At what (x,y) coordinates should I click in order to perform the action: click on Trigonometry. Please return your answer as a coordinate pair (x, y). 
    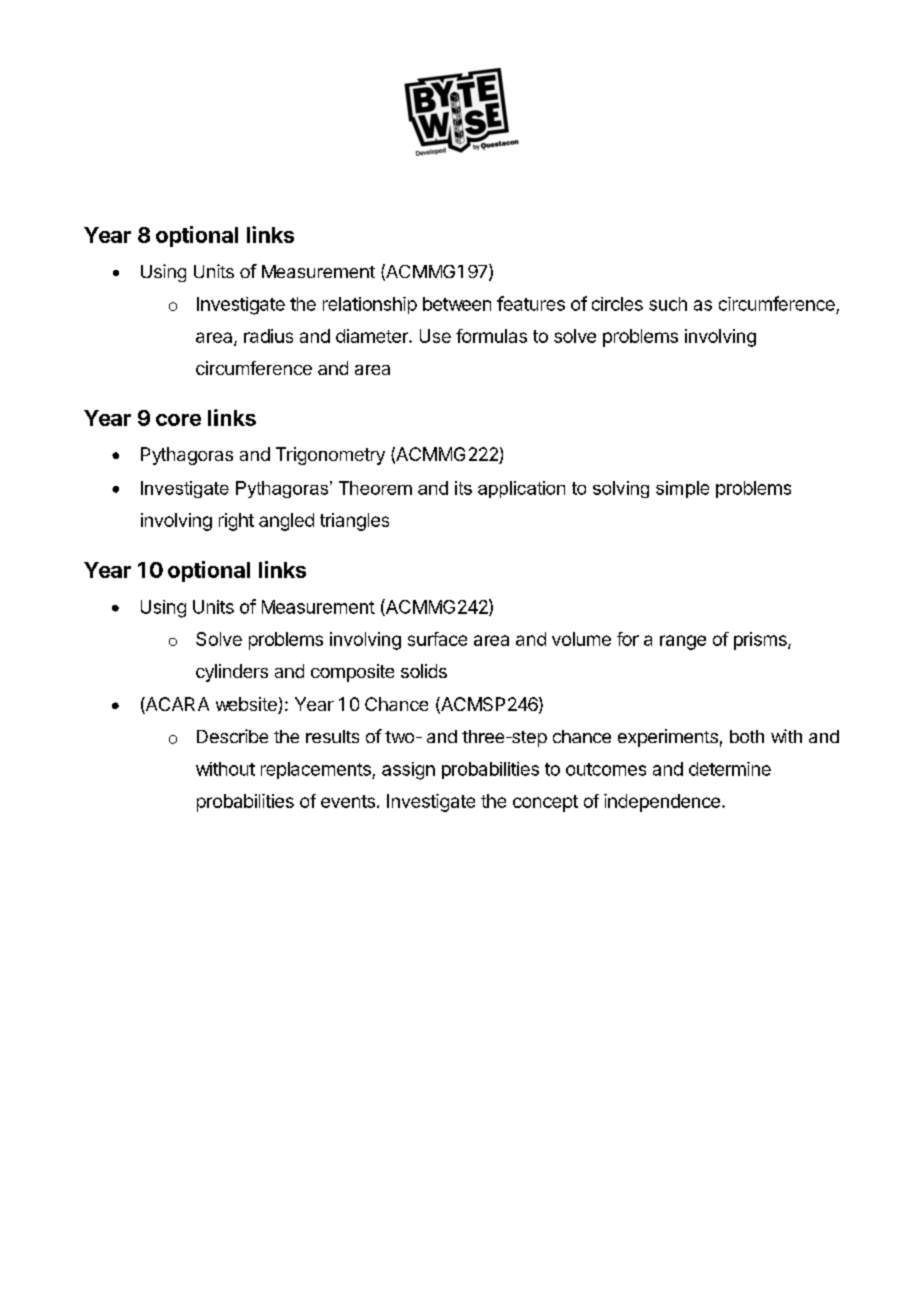
    Looking at the image, I should click on (330, 456).
